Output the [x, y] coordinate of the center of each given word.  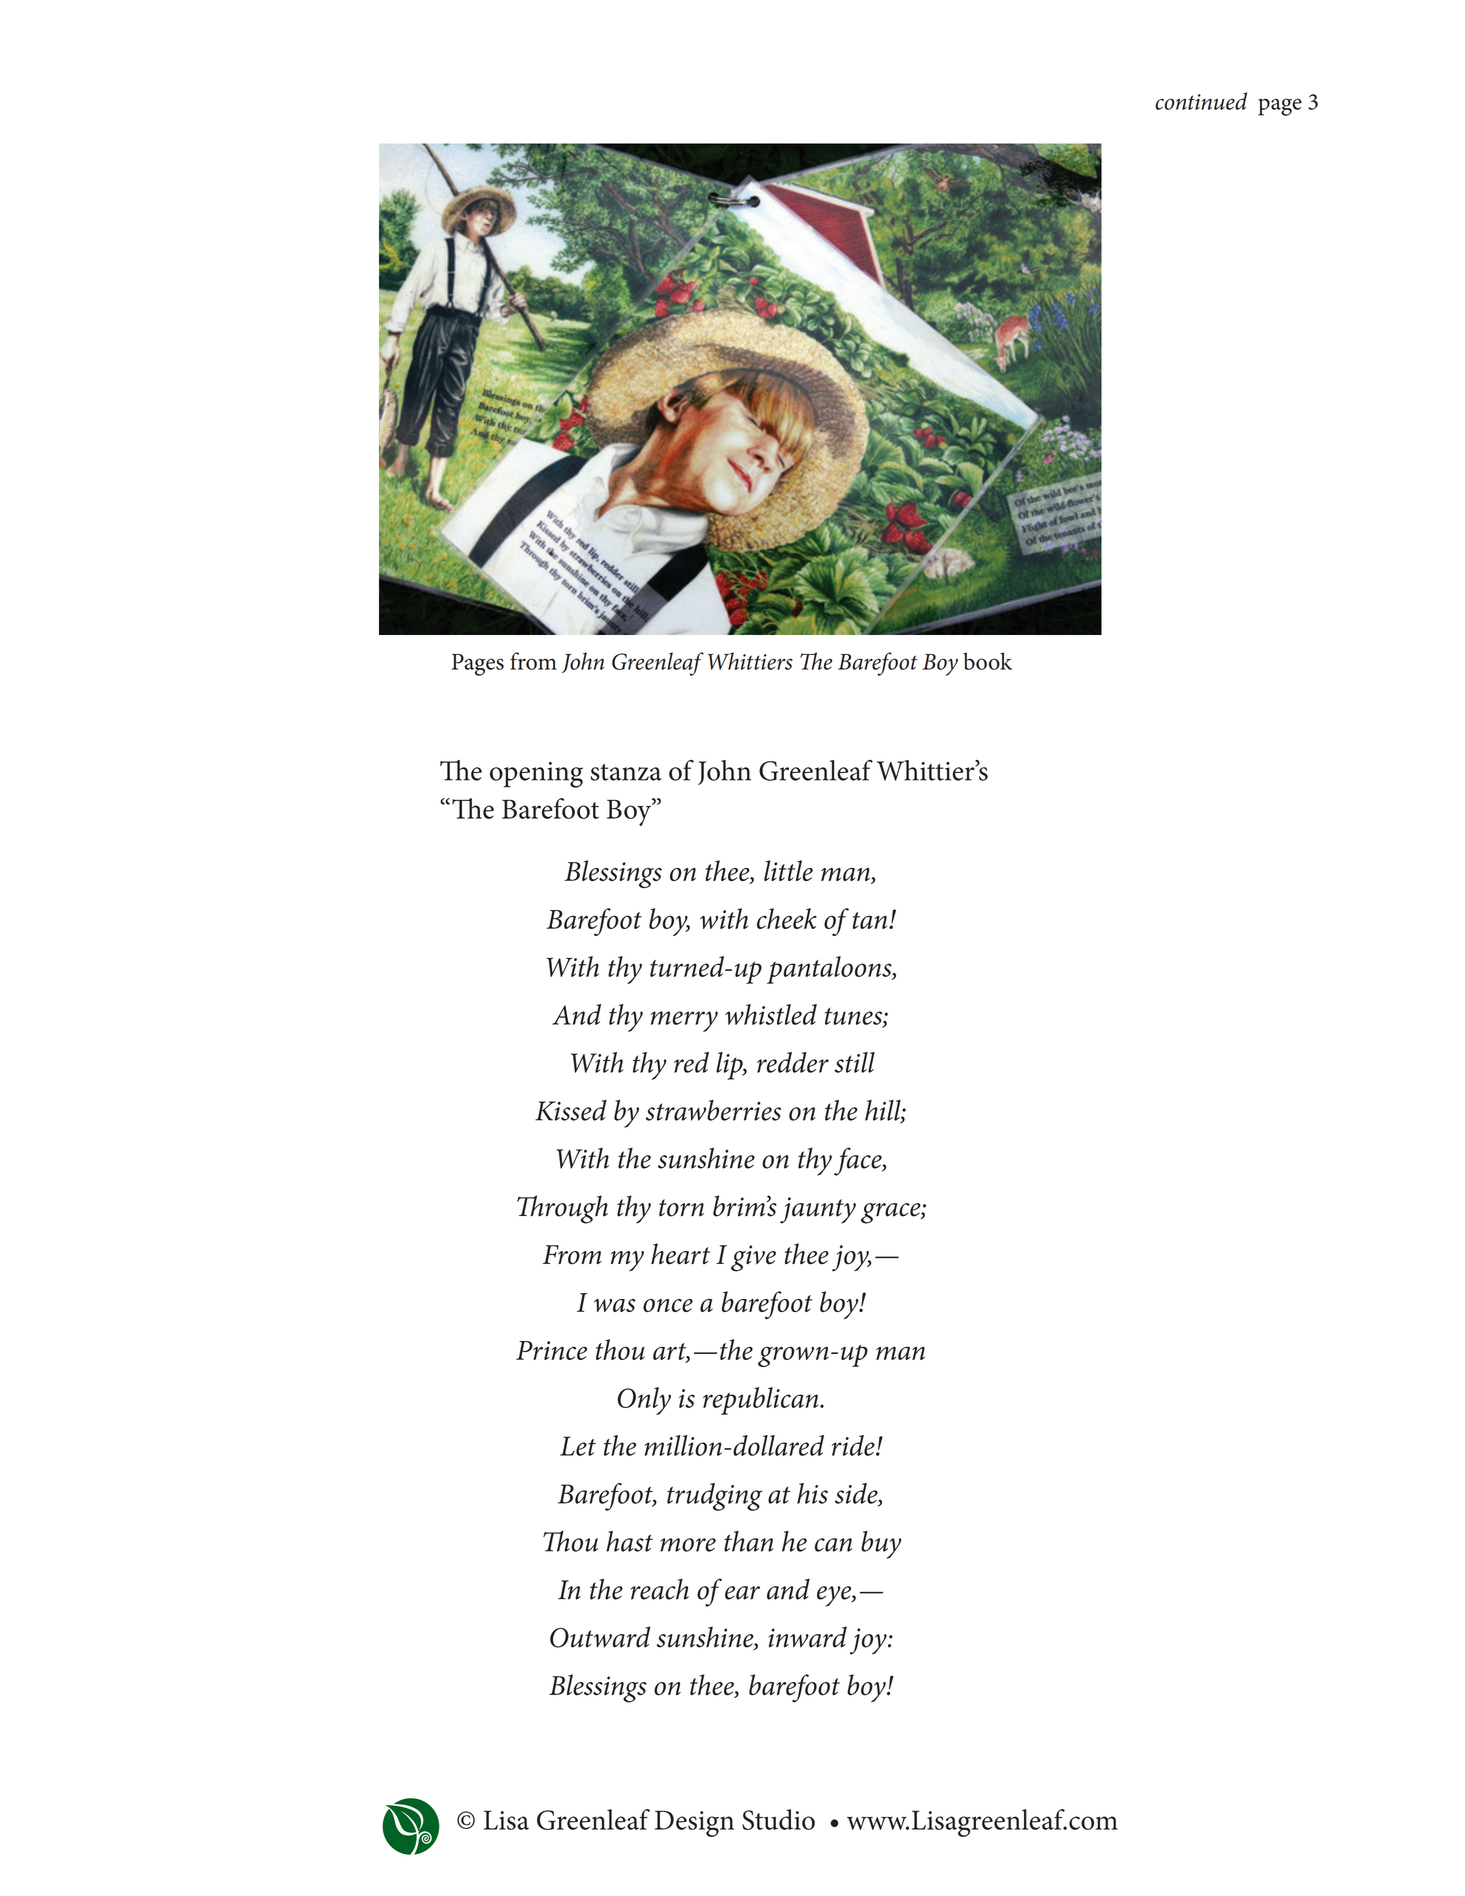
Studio [778, 1819]
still [855, 1062]
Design [694, 1823]
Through [562, 1209]
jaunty [818, 1210]
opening [536, 775]
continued [1201, 101]
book [987, 661]
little [788, 870]
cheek [787, 918]
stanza [626, 772]
